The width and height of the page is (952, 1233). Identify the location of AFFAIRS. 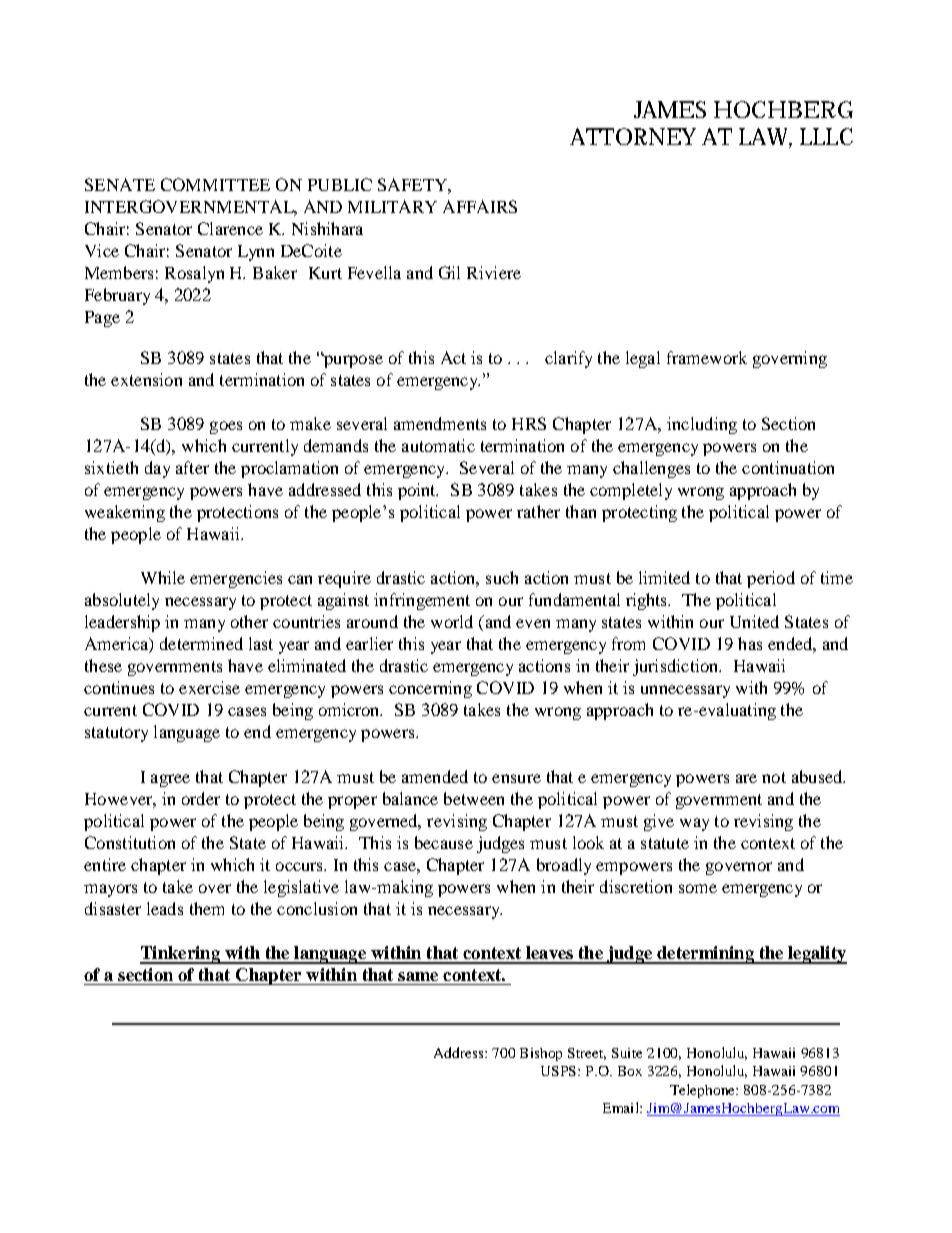
(480, 206).
